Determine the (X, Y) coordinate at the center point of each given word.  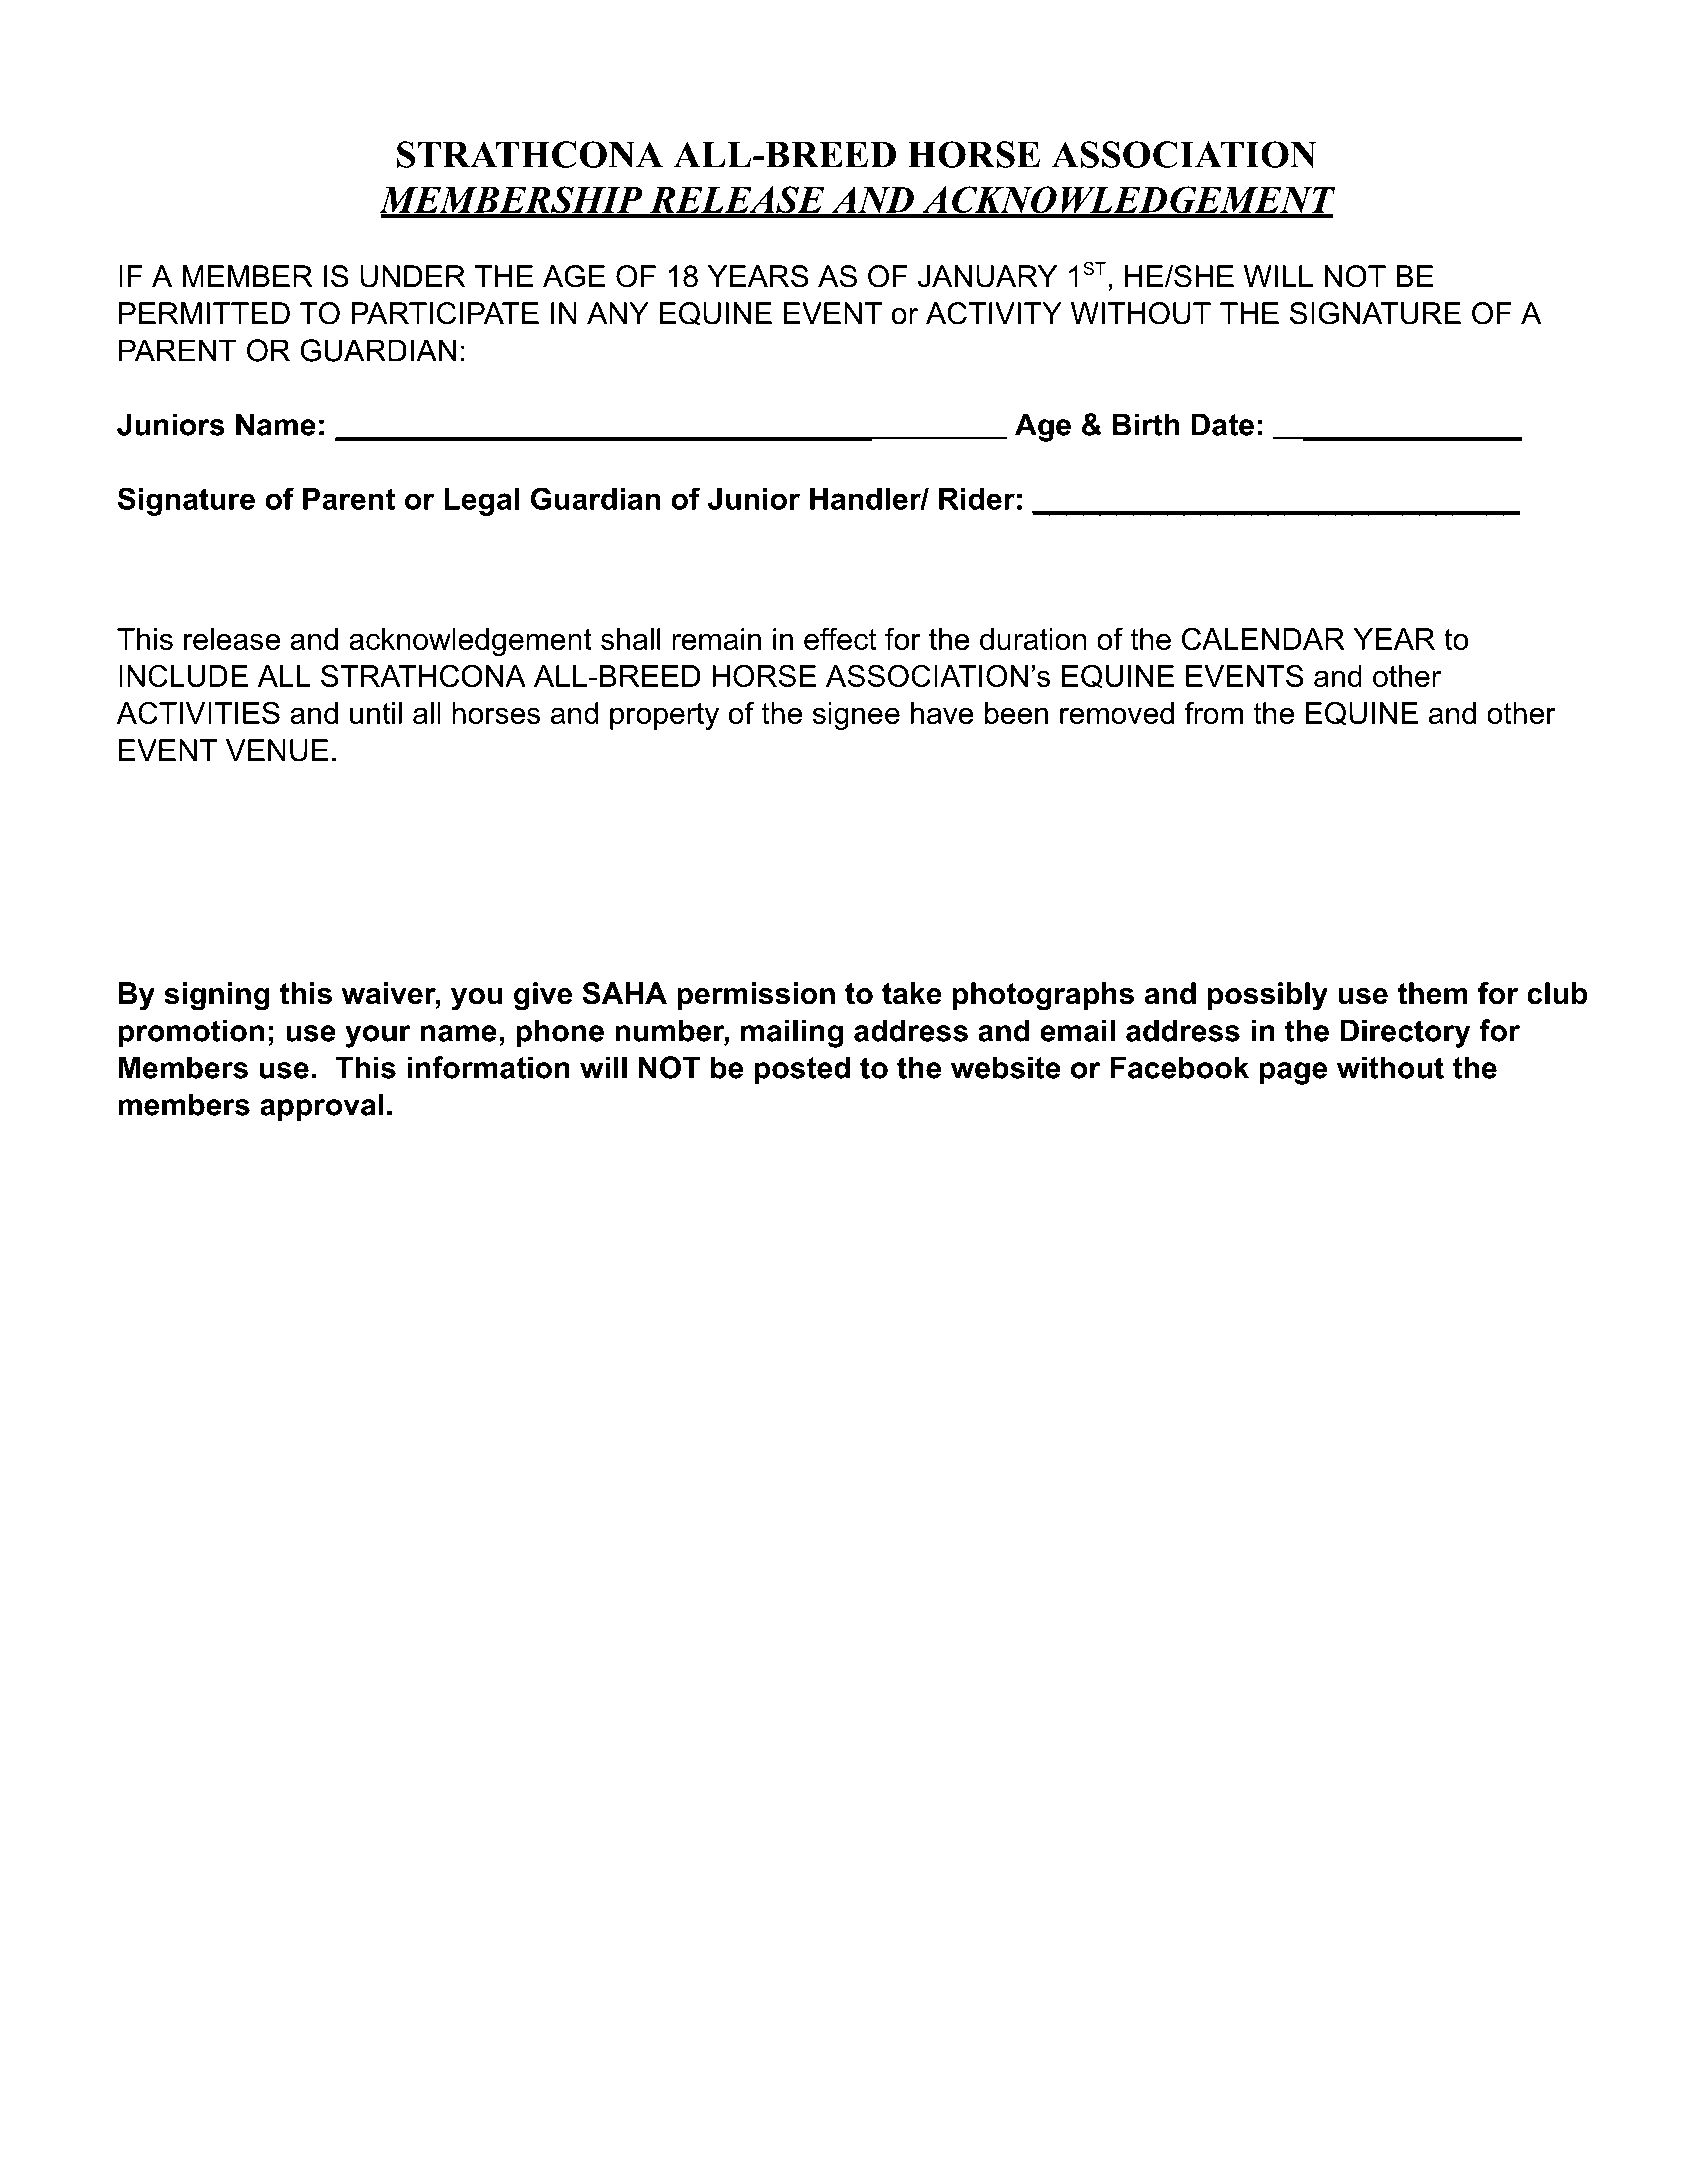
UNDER (412, 276)
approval (322, 1107)
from (1213, 712)
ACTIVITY (994, 313)
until (376, 713)
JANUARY (987, 276)
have (942, 713)
